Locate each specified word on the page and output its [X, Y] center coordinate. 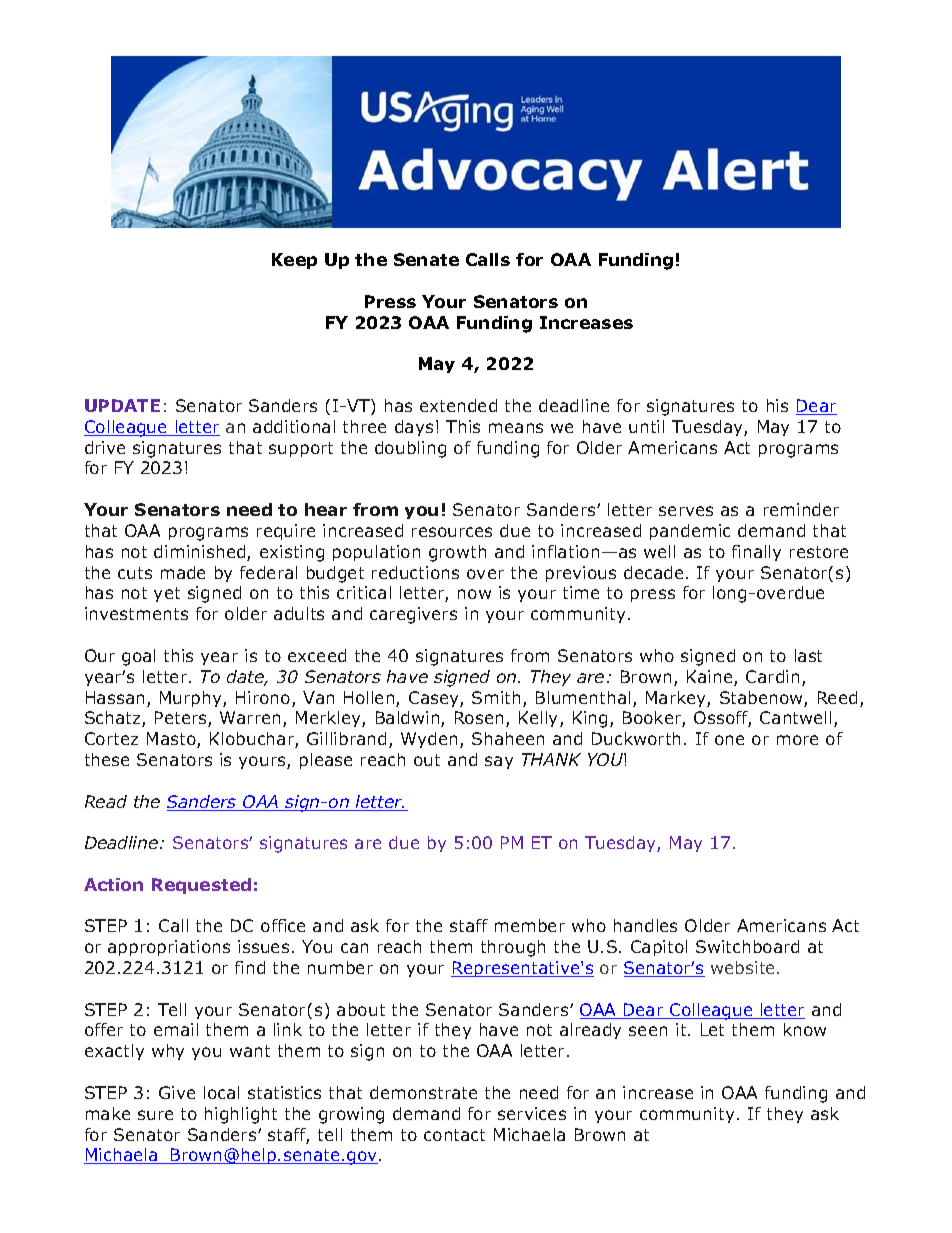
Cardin [772, 676]
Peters [182, 719]
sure [155, 1115]
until [646, 426]
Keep [294, 261]
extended [458, 405]
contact [454, 1135]
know [805, 1029]
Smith [496, 697]
